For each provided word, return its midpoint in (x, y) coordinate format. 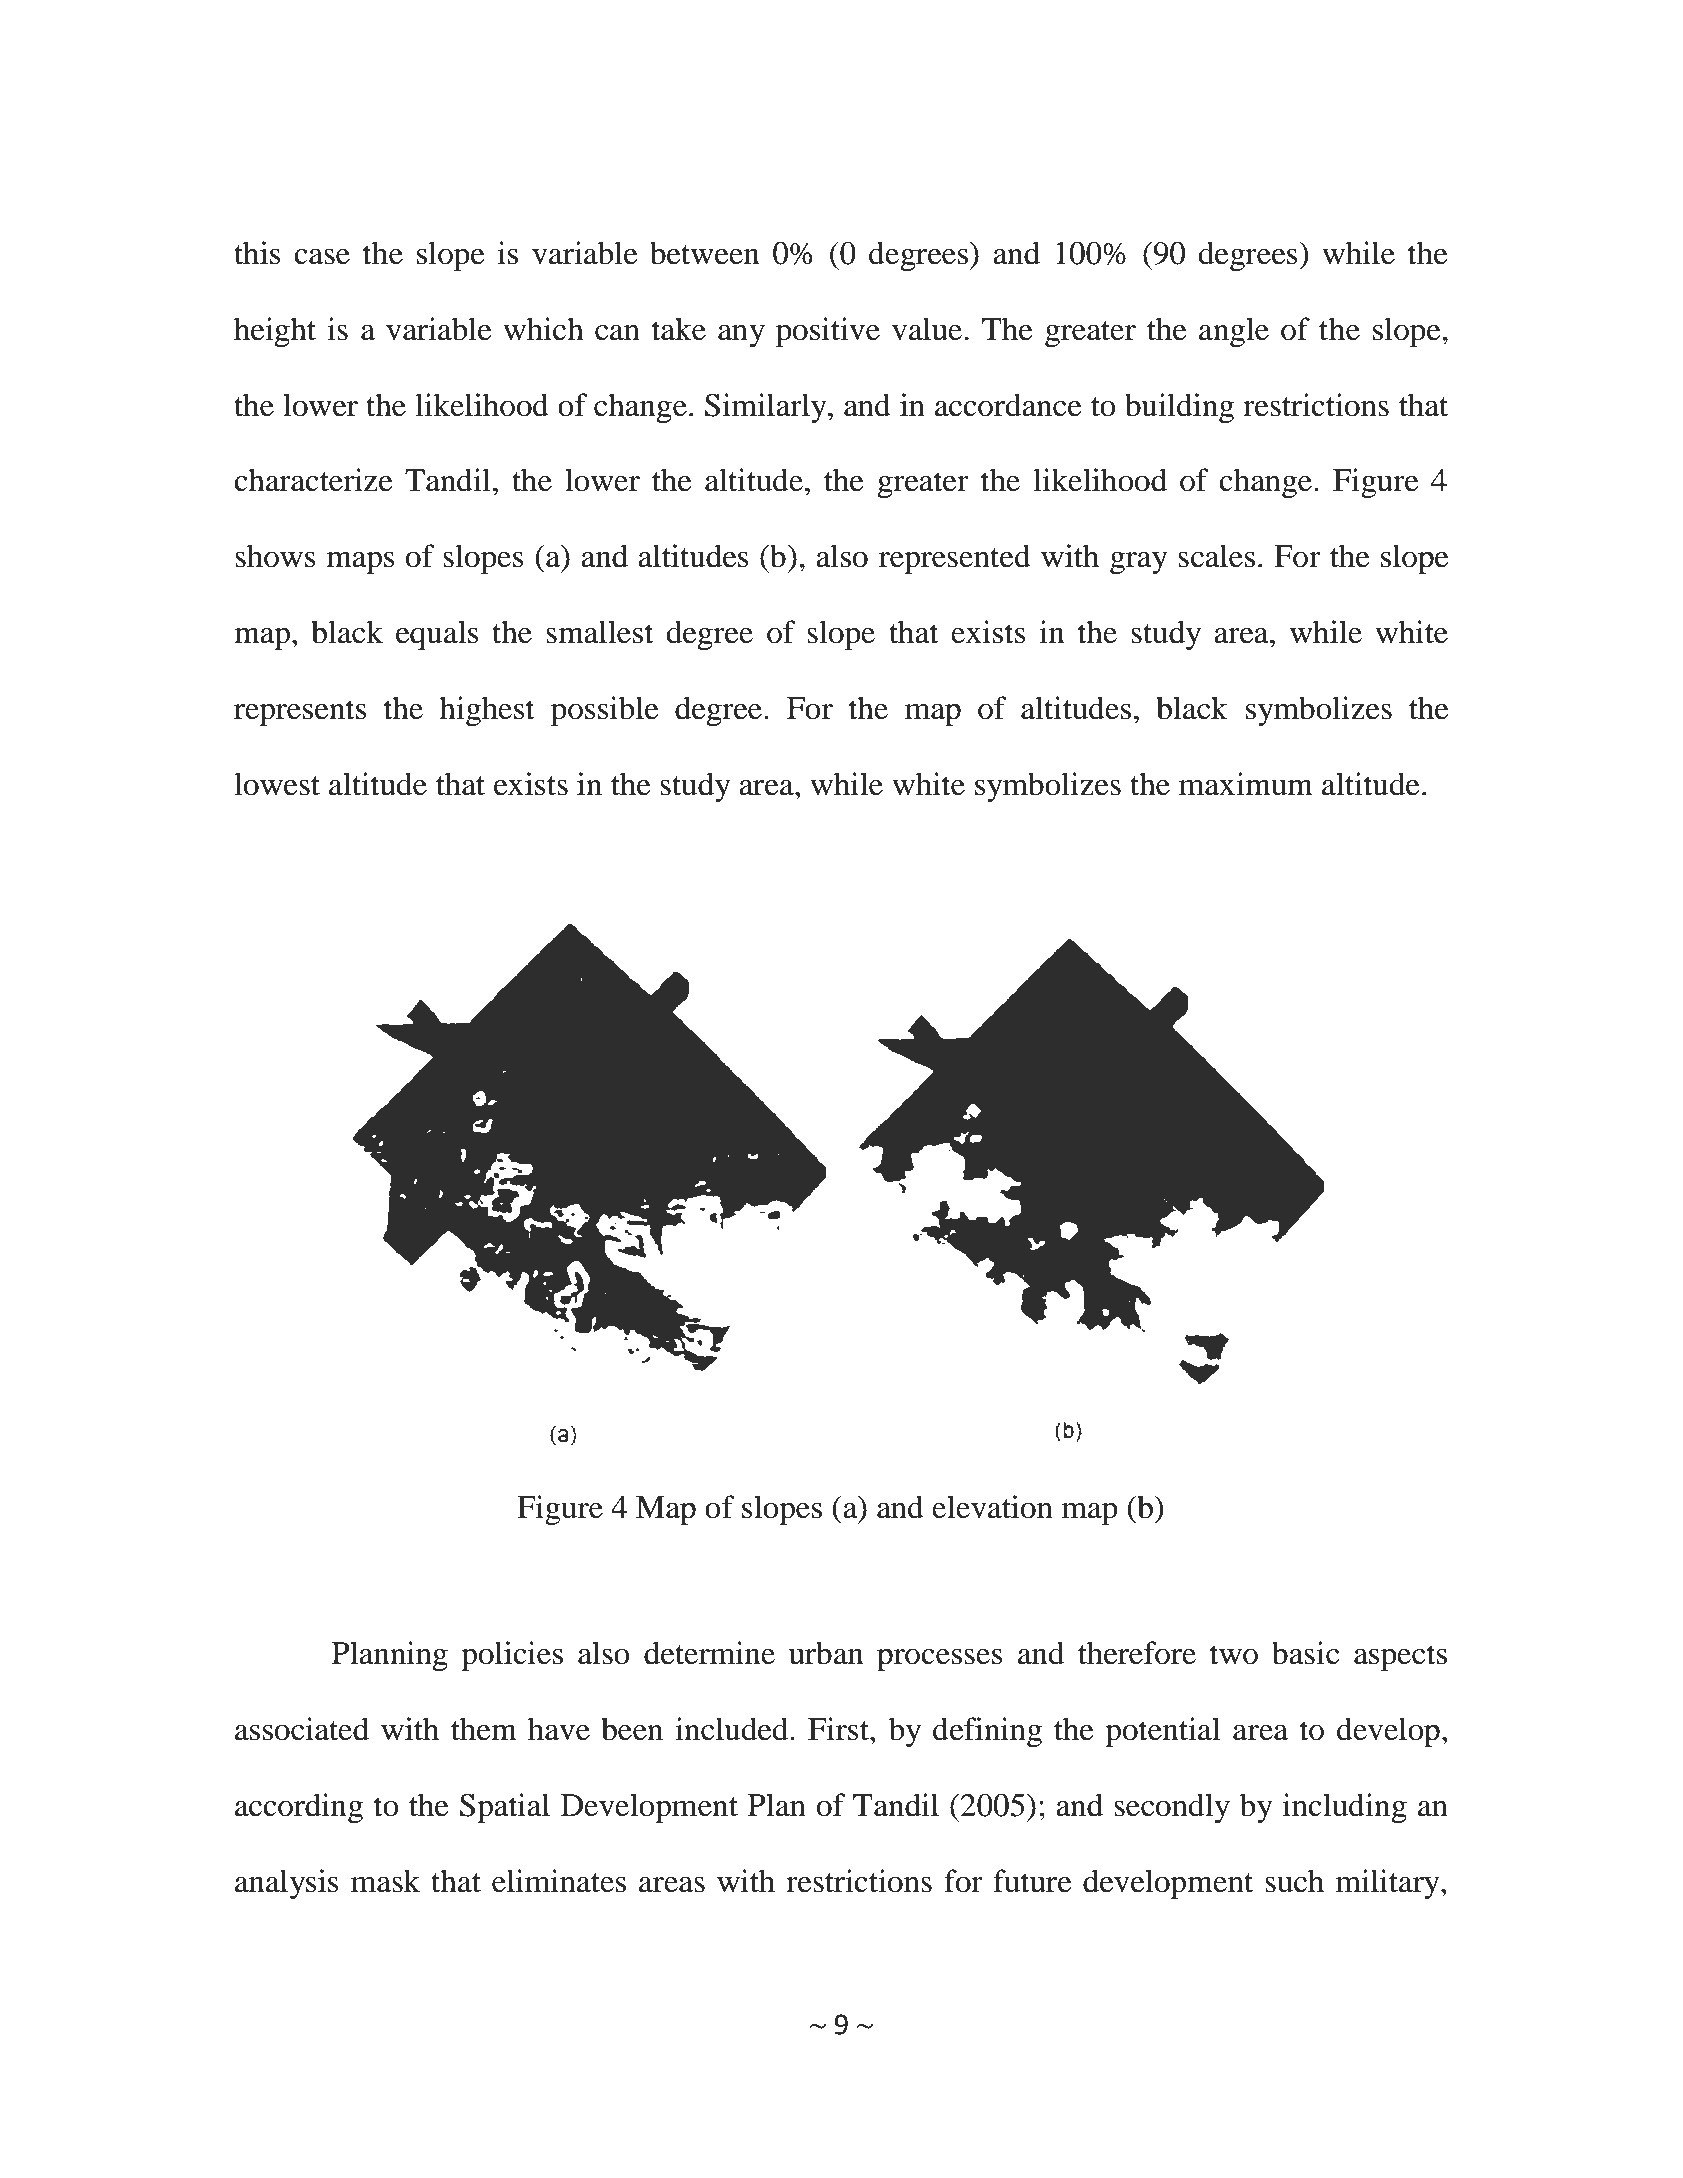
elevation (992, 1507)
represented (955, 559)
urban (826, 1653)
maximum (1246, 784)
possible (605, 711)
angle (1234, 332)
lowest (277, 784)
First (839, 1729)
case (322, 257)
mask (386, 1881)
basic (1305, 1653)
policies (512, 1656)
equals (437, 635)
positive (828, 332)
